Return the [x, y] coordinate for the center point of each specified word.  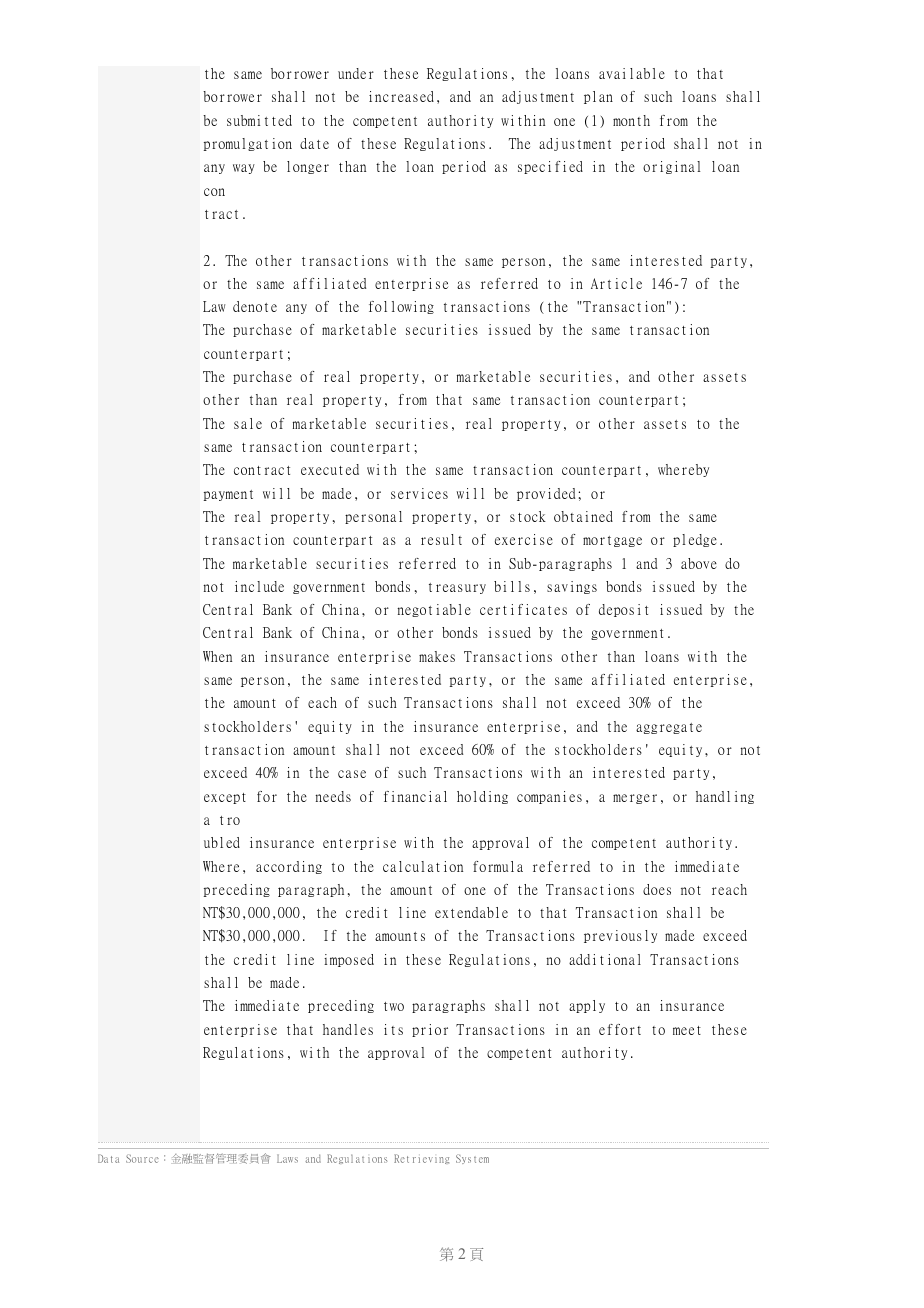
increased [401, 96]
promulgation [248, 144]
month [631, 120]
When [217, 656]
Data [108, 1158]
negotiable [434, 610]
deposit [623, 610]
